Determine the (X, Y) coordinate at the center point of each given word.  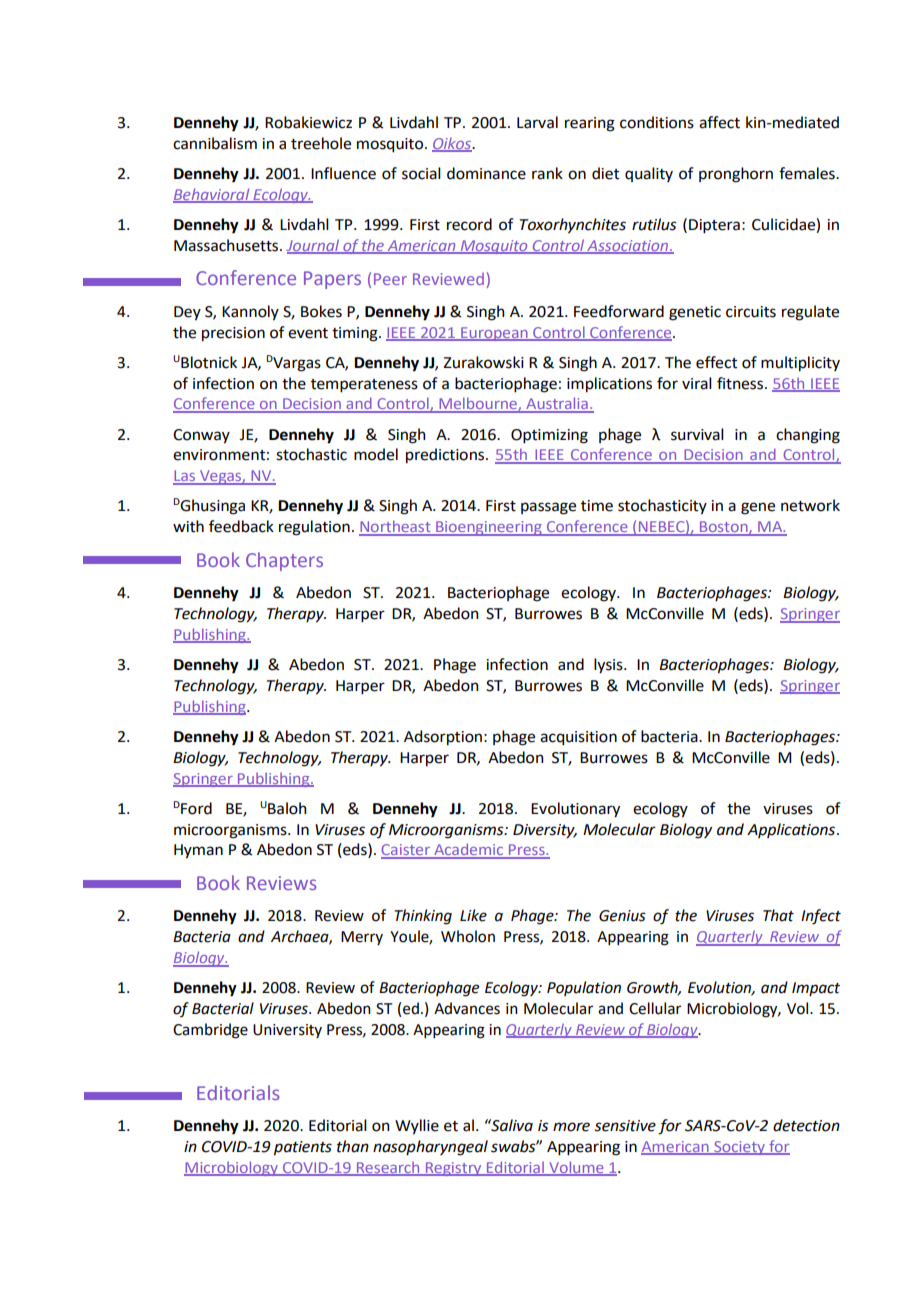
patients (303, 1148)
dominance (486, 173)
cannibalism (215, 143)
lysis (609, 666)
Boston (724, 528)
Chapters (284, 561)
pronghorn (736, 175)
